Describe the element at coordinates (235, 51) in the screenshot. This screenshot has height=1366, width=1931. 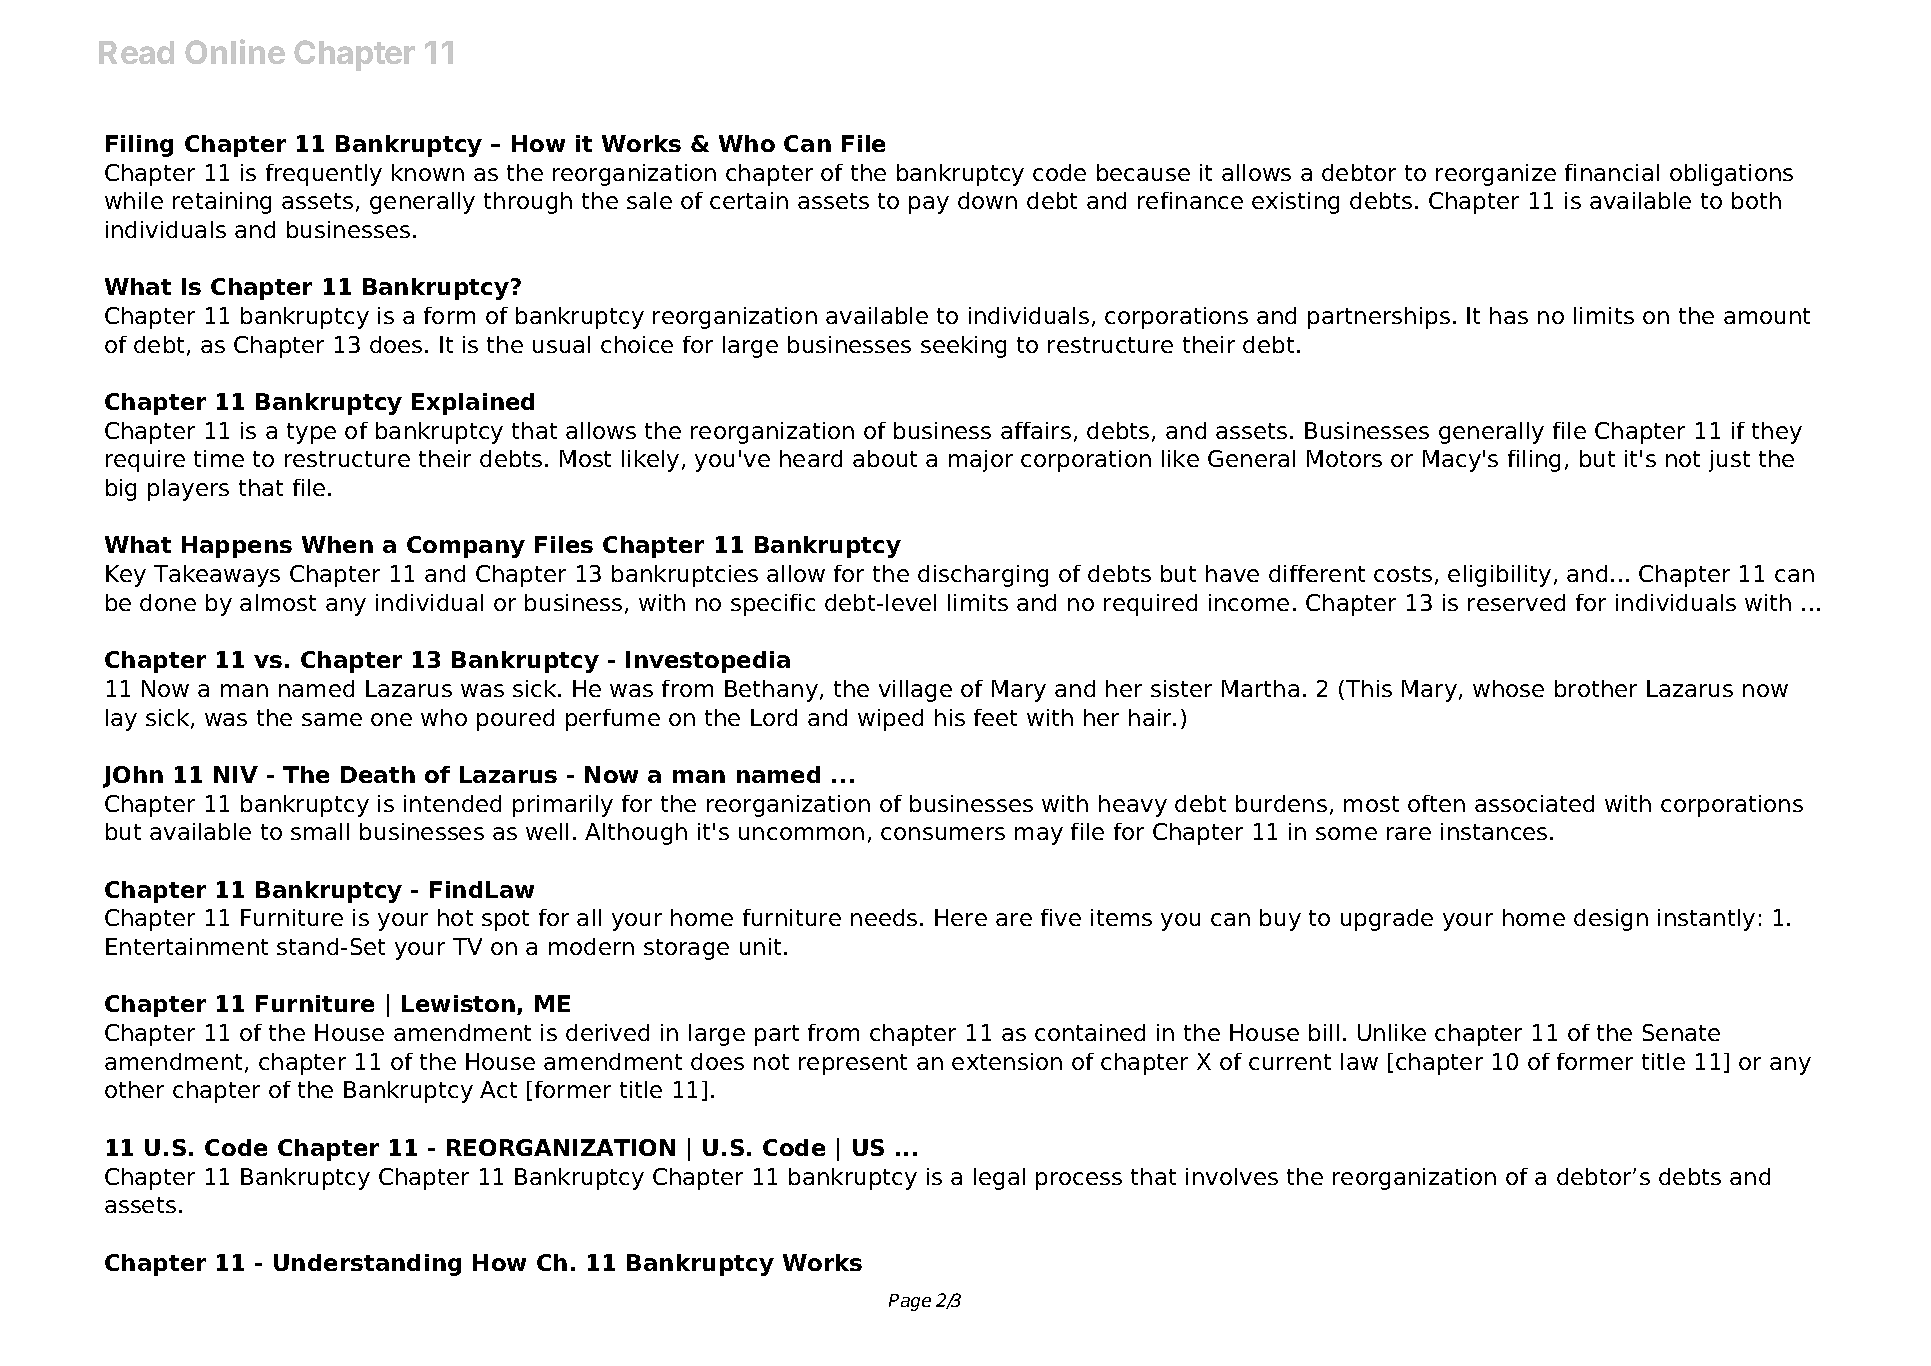
I see `Online` at that location.
